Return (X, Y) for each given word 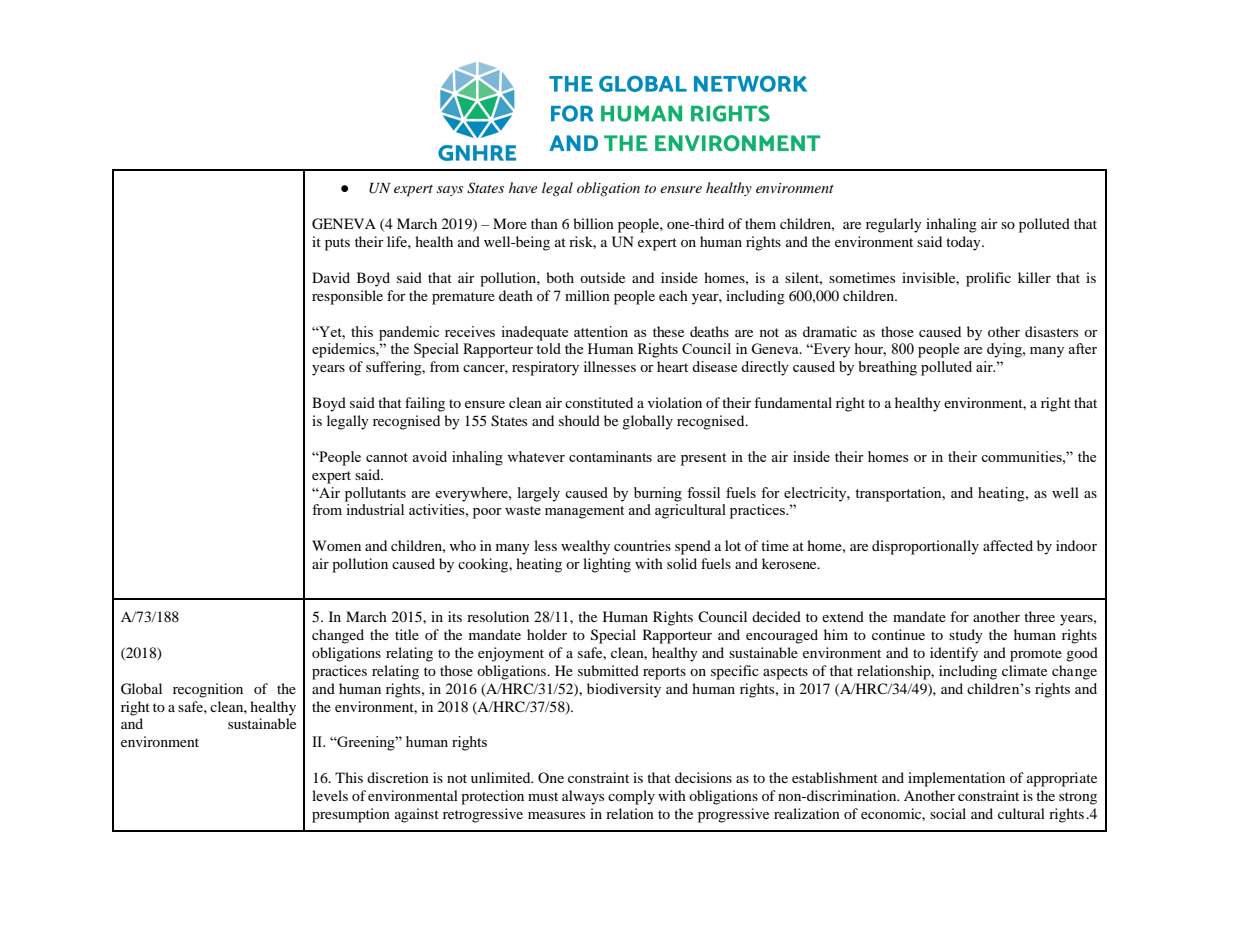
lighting (607, 565)
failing (425, 404)
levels (330, 795)
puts (337, 244)
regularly (894, 225)
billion (593, 223)
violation (675, 402)
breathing (887, 368)
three (1039, 616)
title (407, 634)
